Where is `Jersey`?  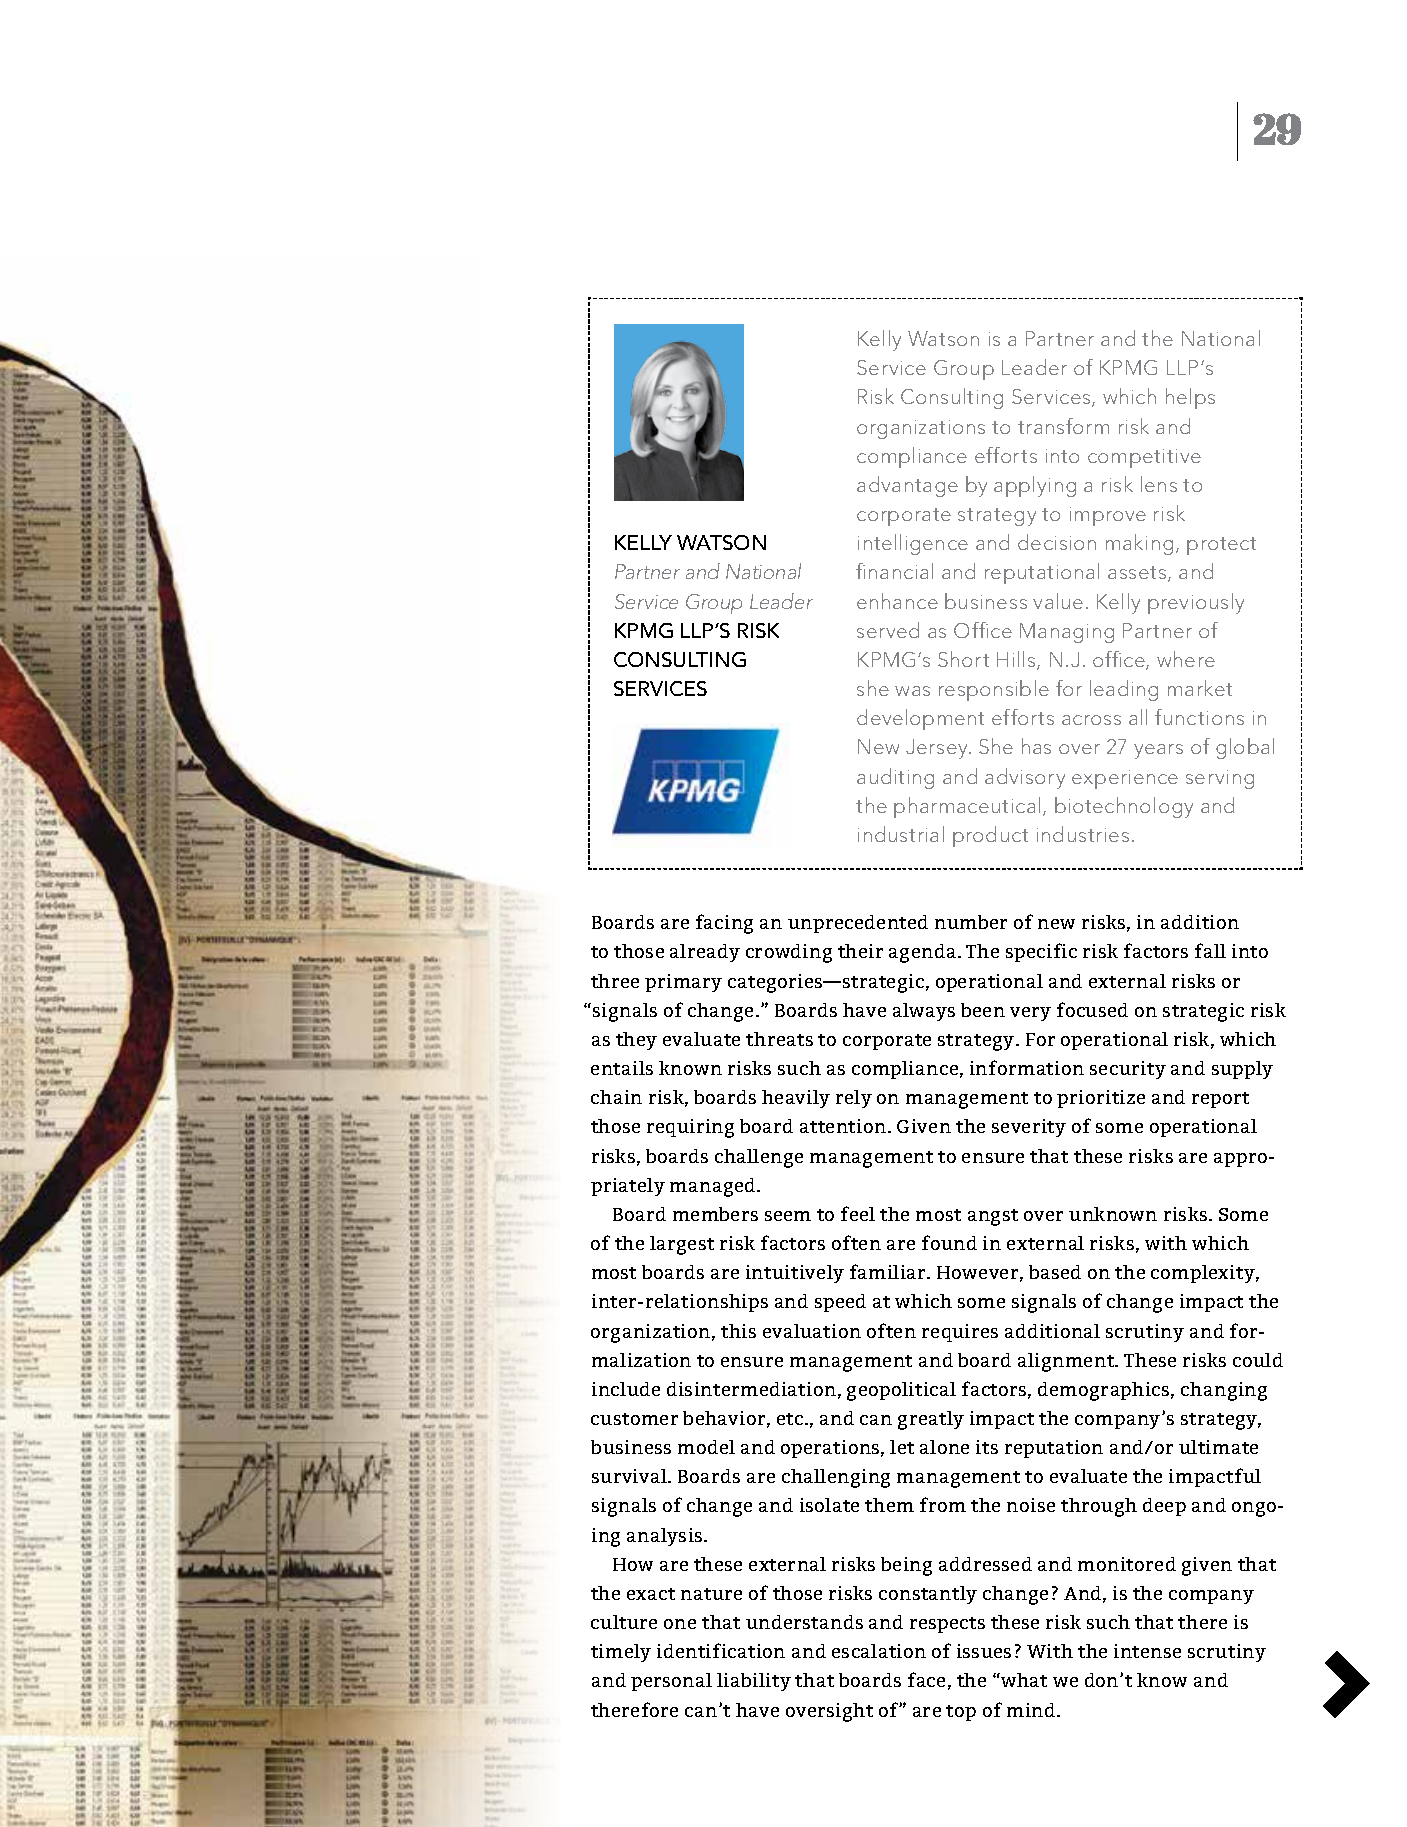
Jersey is located at coordinates (938, 749).
